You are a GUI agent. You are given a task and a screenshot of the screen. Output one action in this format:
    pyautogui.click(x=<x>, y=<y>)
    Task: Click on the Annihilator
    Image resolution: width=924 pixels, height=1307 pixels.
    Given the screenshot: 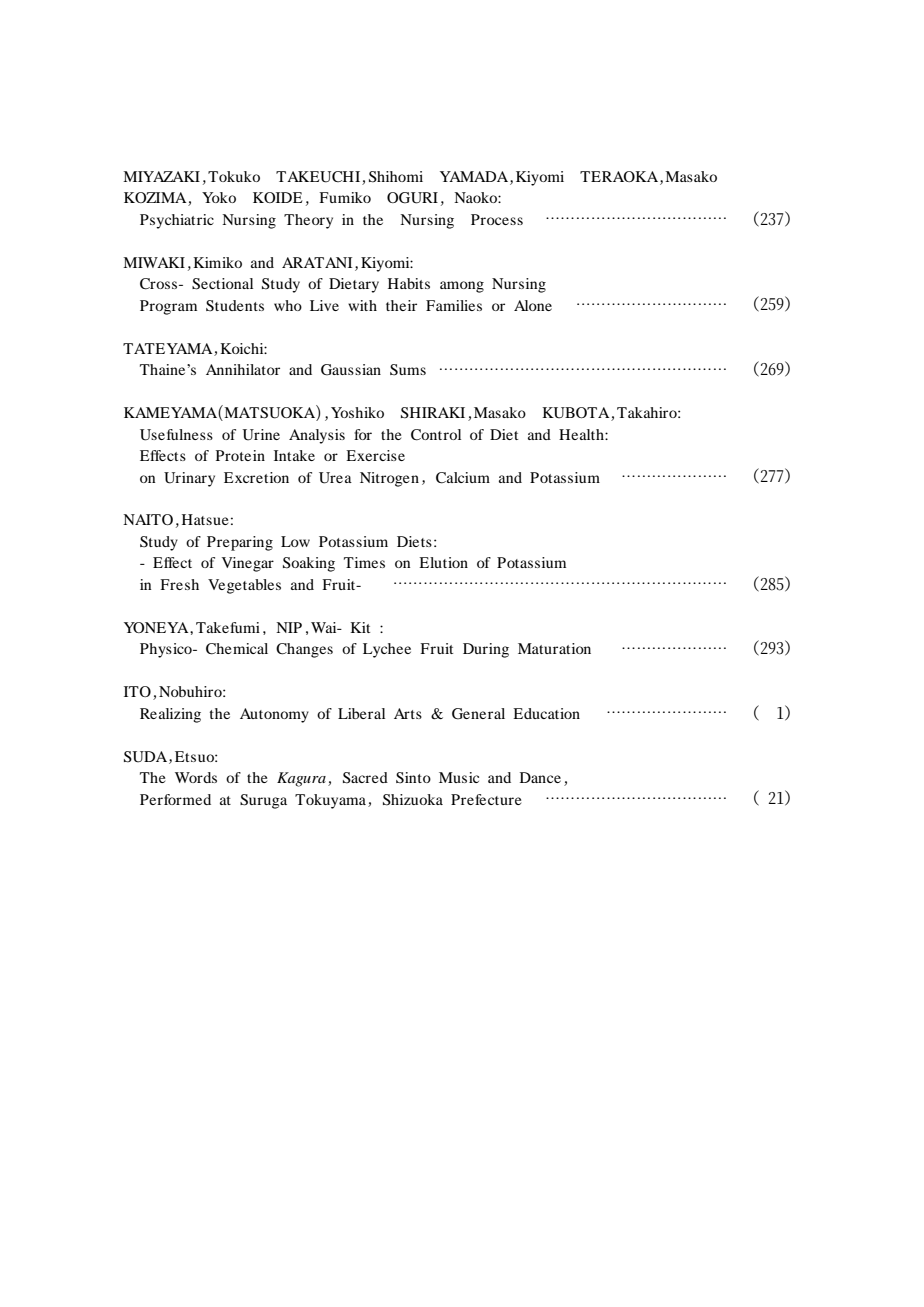 What is the action you would take?
    pyautogui.click(x=243, y=369)
